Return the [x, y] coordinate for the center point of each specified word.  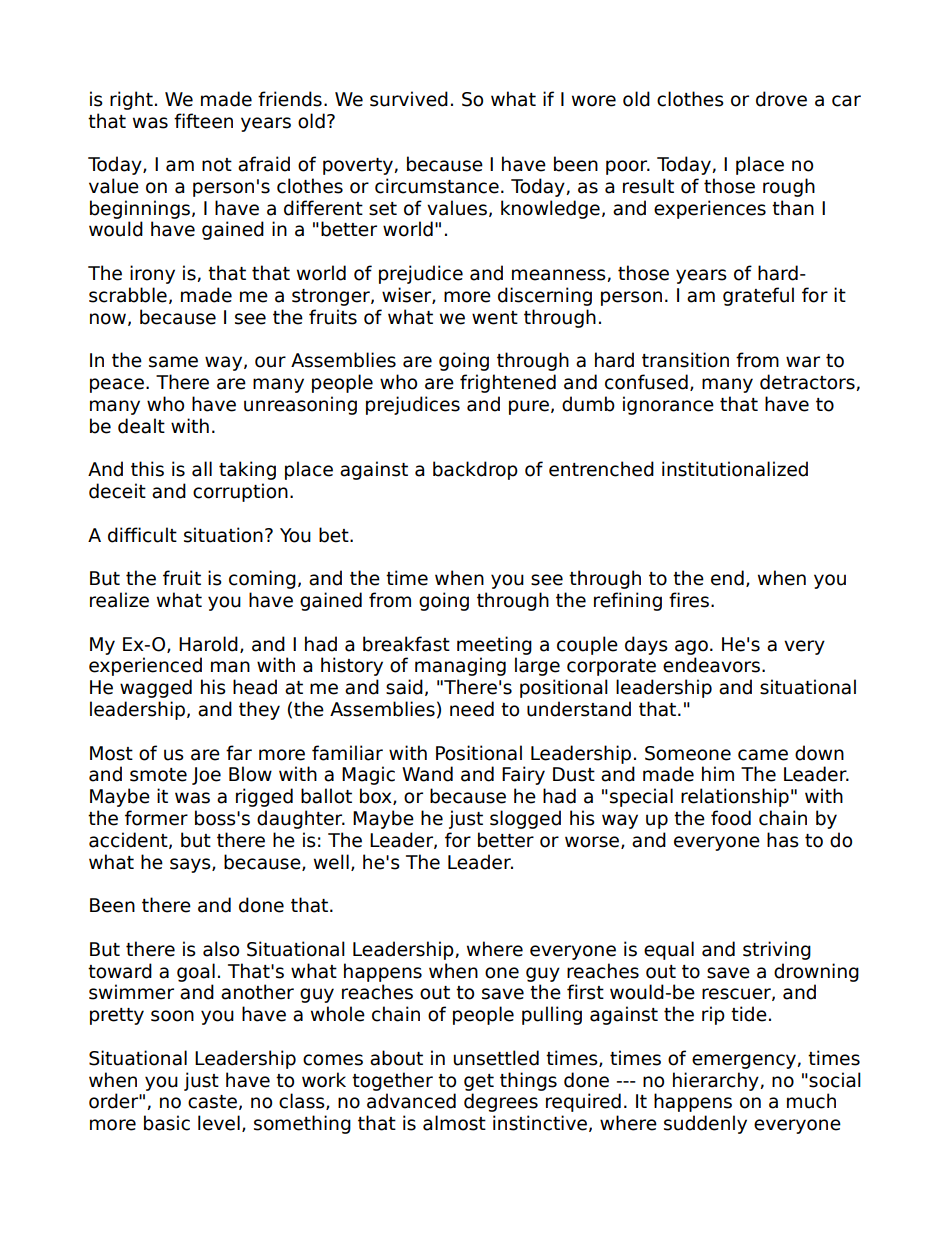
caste [212, 1102]
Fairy [523, 775]
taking [247, 470]
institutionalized [735, 469]
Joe [206, 776]
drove [781, 99]
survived [409, 99]
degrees [501, 1102]
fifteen [203, 121]
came [763, 755]
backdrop [475, 470]
